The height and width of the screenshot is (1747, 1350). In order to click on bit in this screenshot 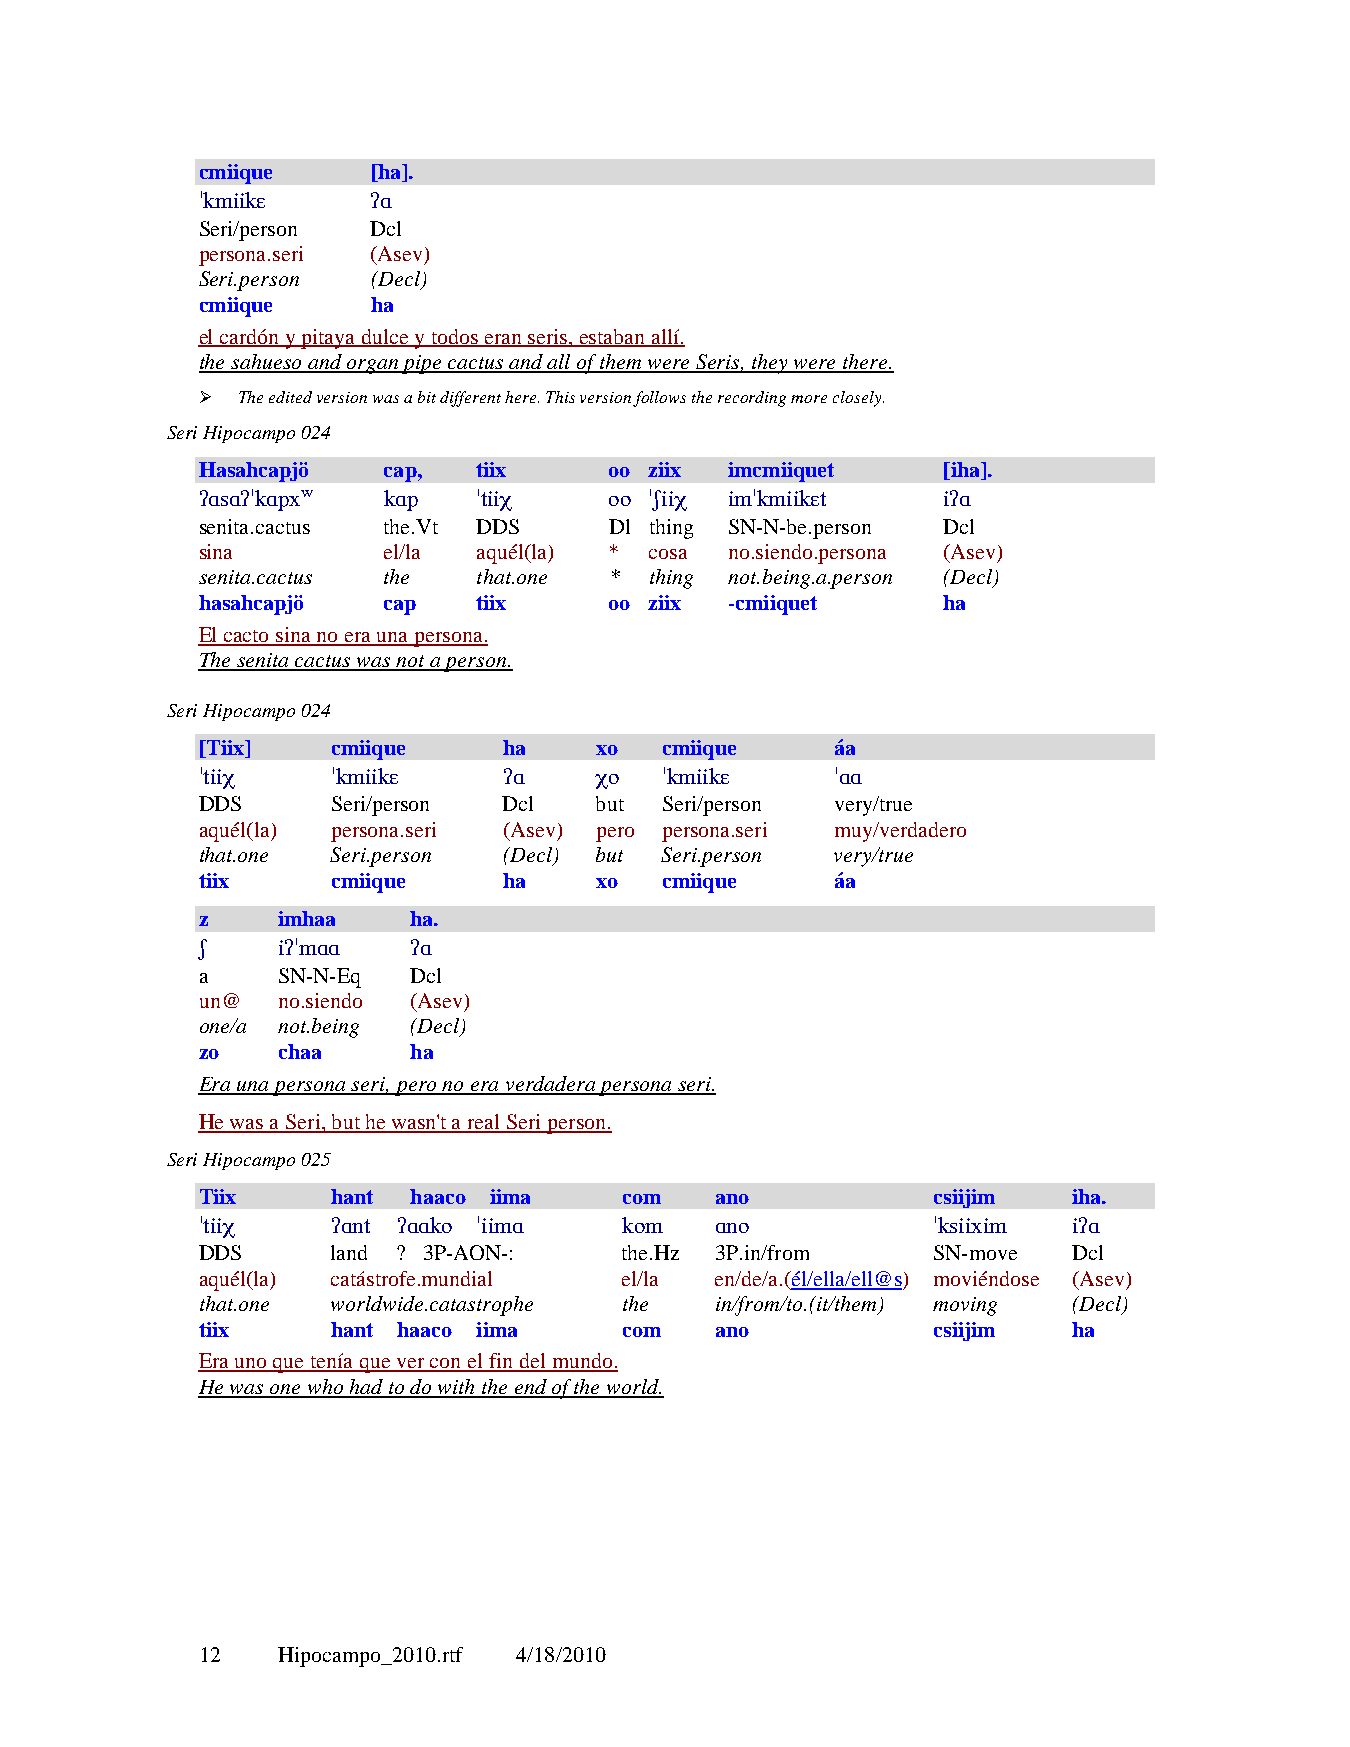, I will do `click(427, 397)`.
